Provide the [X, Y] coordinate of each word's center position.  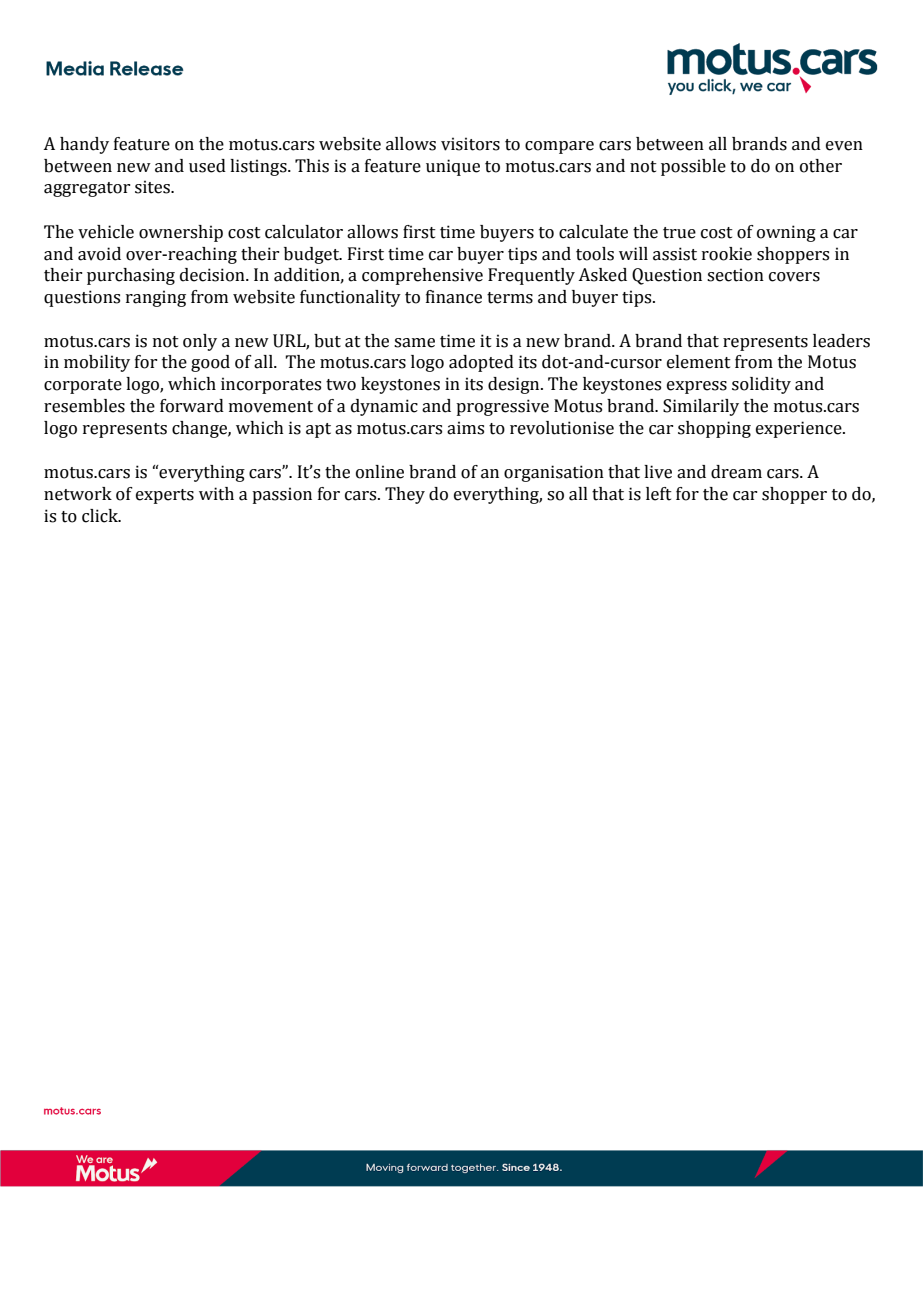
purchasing [131, 276]
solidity [761, 385]
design [515, 385]
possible [693, 167]
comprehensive [422, 276]
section [735, 275]
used [207, 166]
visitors [470, 144]
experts [165, 496]
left [659, 494]
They [405, 495]
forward [192, 406]
